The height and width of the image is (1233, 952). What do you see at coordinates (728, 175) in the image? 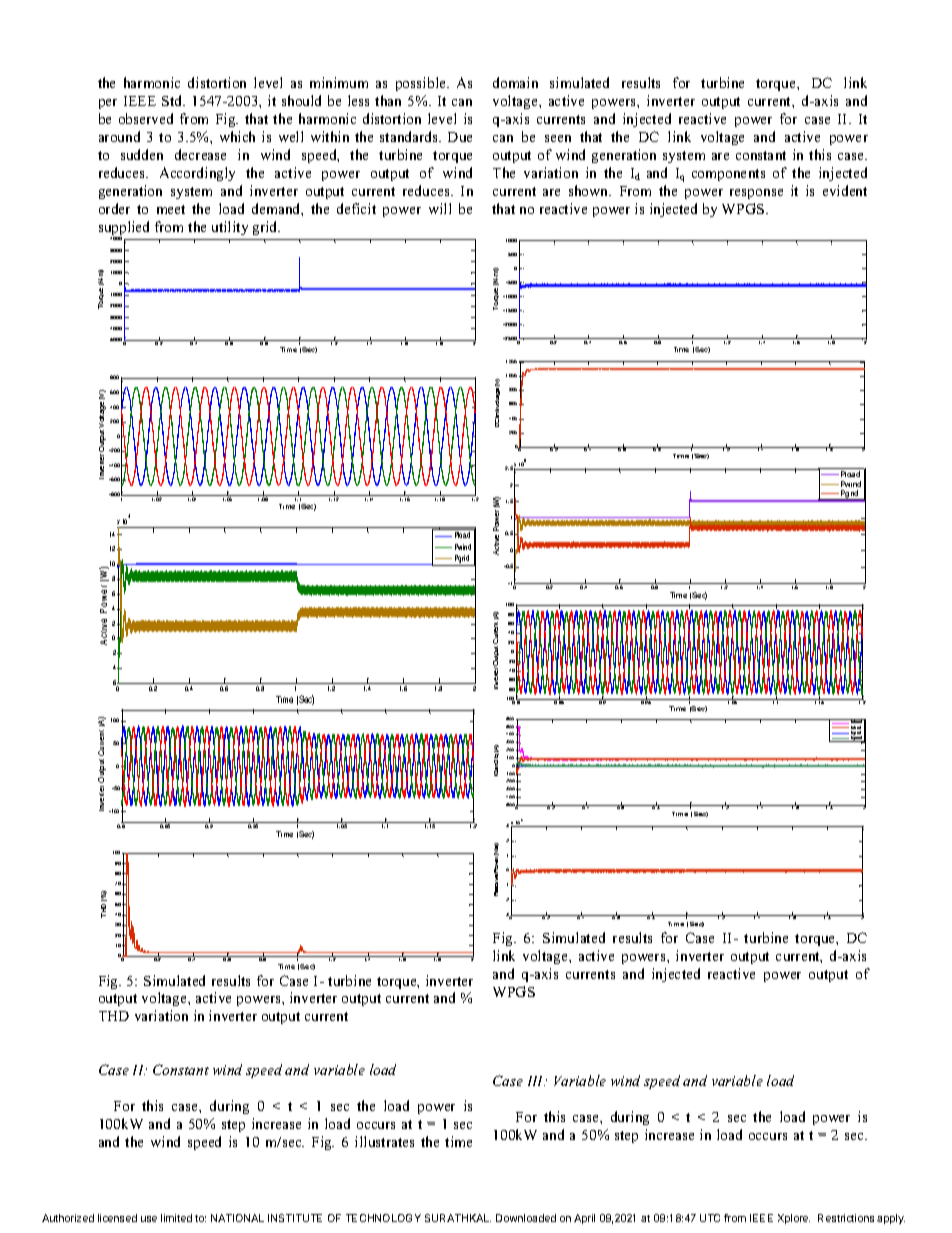
I see `components` at bounding box center [728, 175].
